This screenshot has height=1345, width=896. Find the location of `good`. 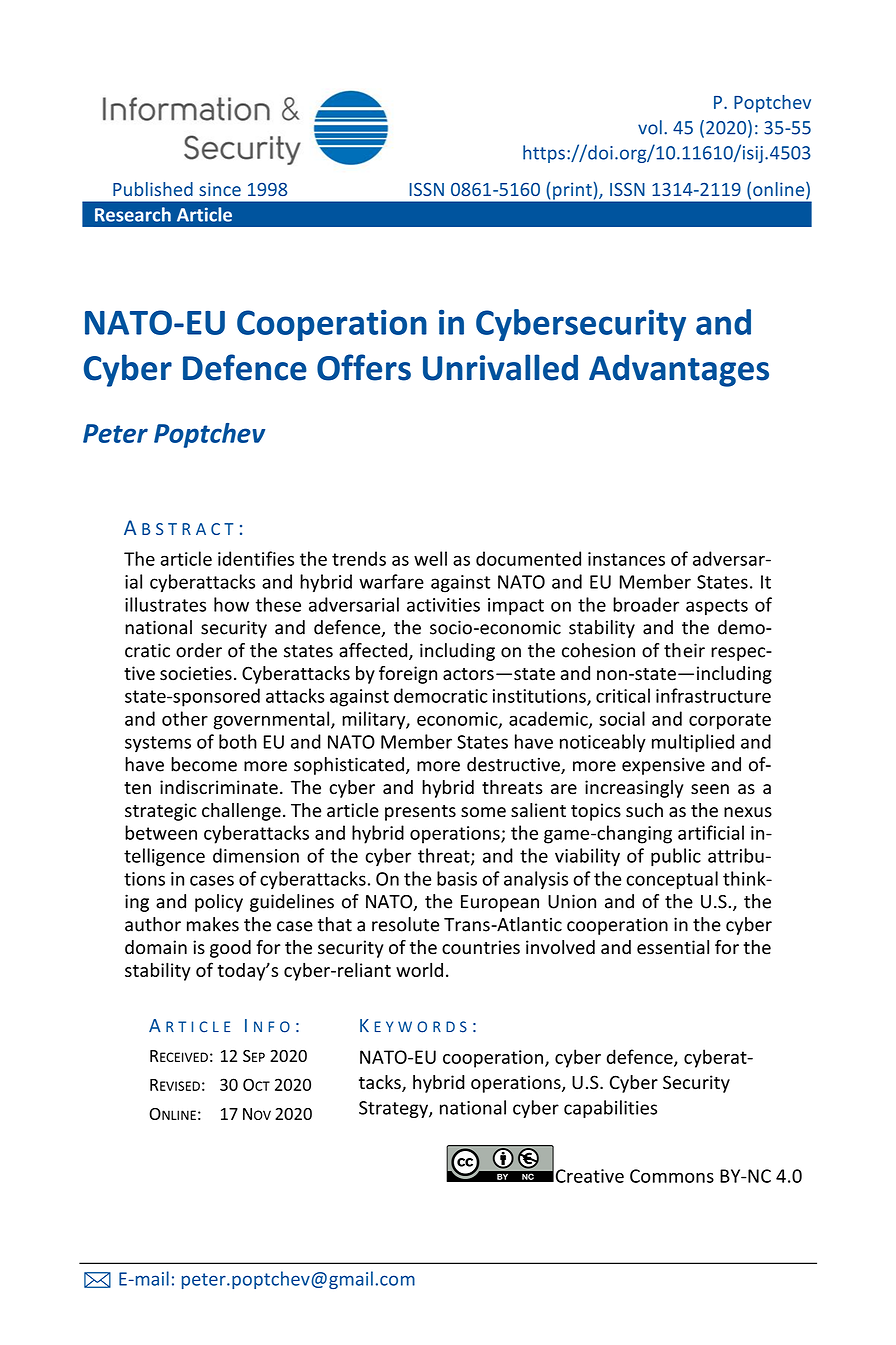

good is located at coordinates (230, 949).
